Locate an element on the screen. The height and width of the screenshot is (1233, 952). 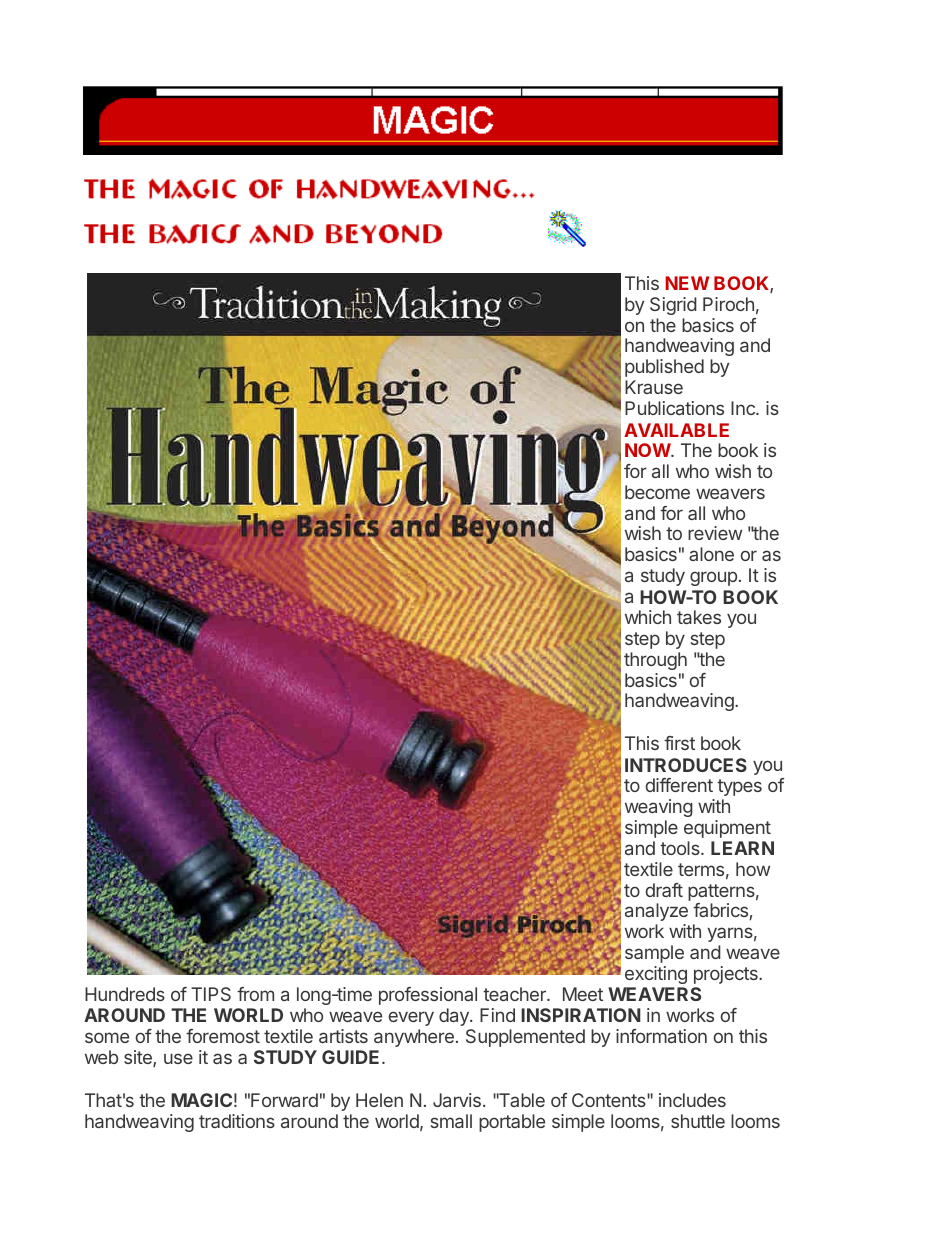
Krause is located at coordinates (654, 387).
